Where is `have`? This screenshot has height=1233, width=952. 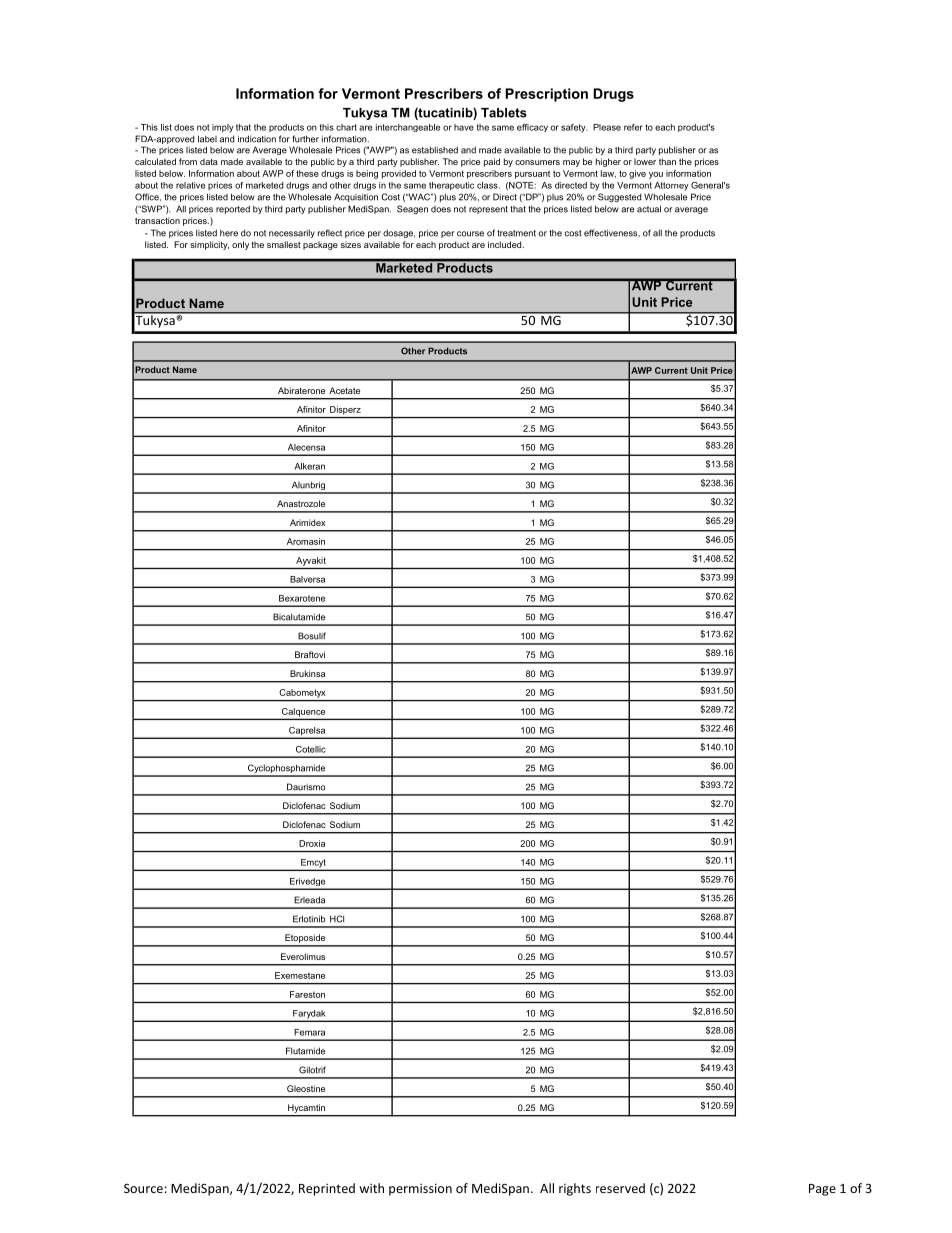
have is located at coordinates (464, 127).
